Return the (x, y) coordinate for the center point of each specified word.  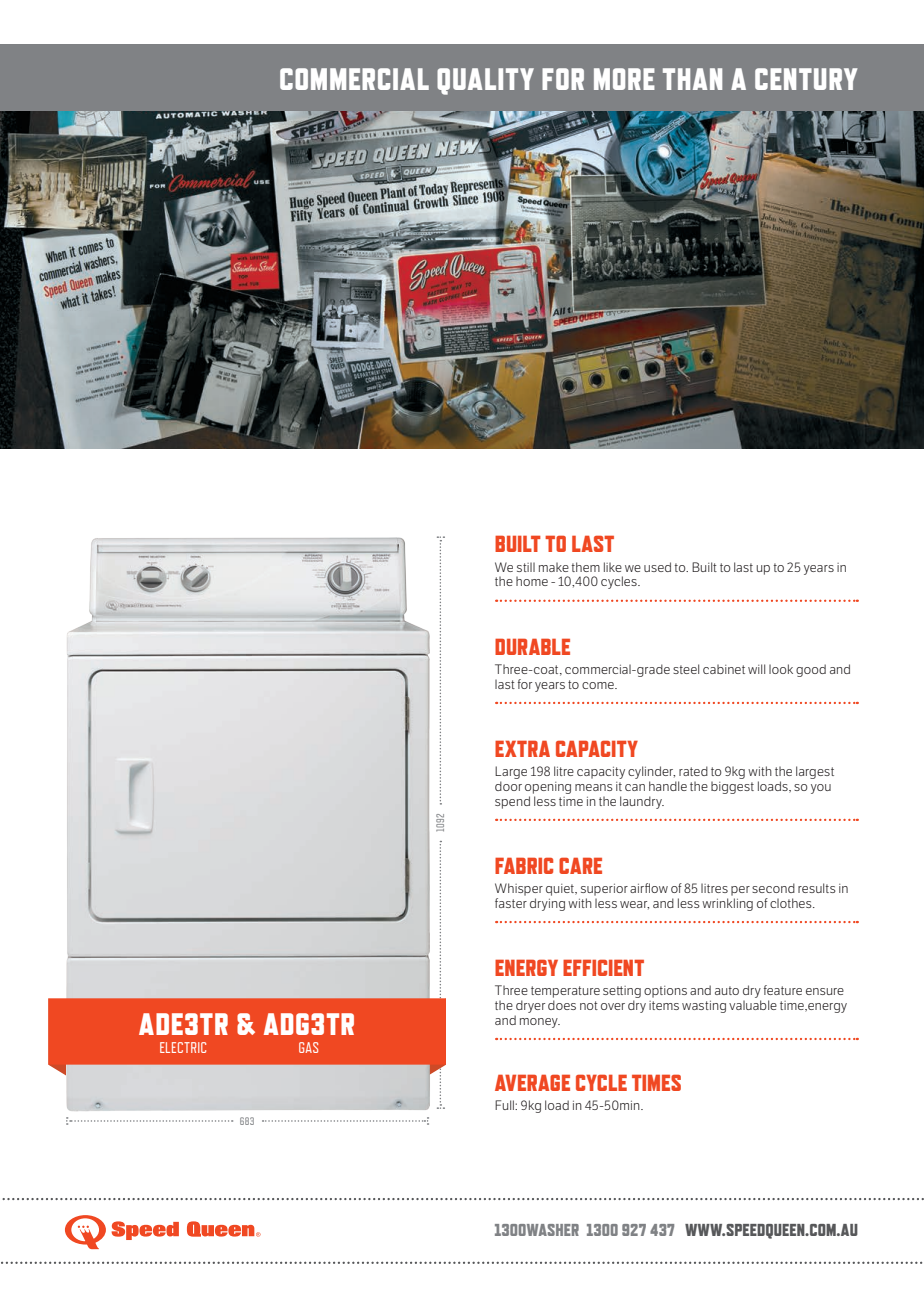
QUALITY (485, 81)
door (508, 786)
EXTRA (522, 748)
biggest (732, 787)
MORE (624, 79)
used (657, 567)
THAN (692, 79)
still (526, 567)
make (554, 567)
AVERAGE (532, 1082)
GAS (308, 1047)
